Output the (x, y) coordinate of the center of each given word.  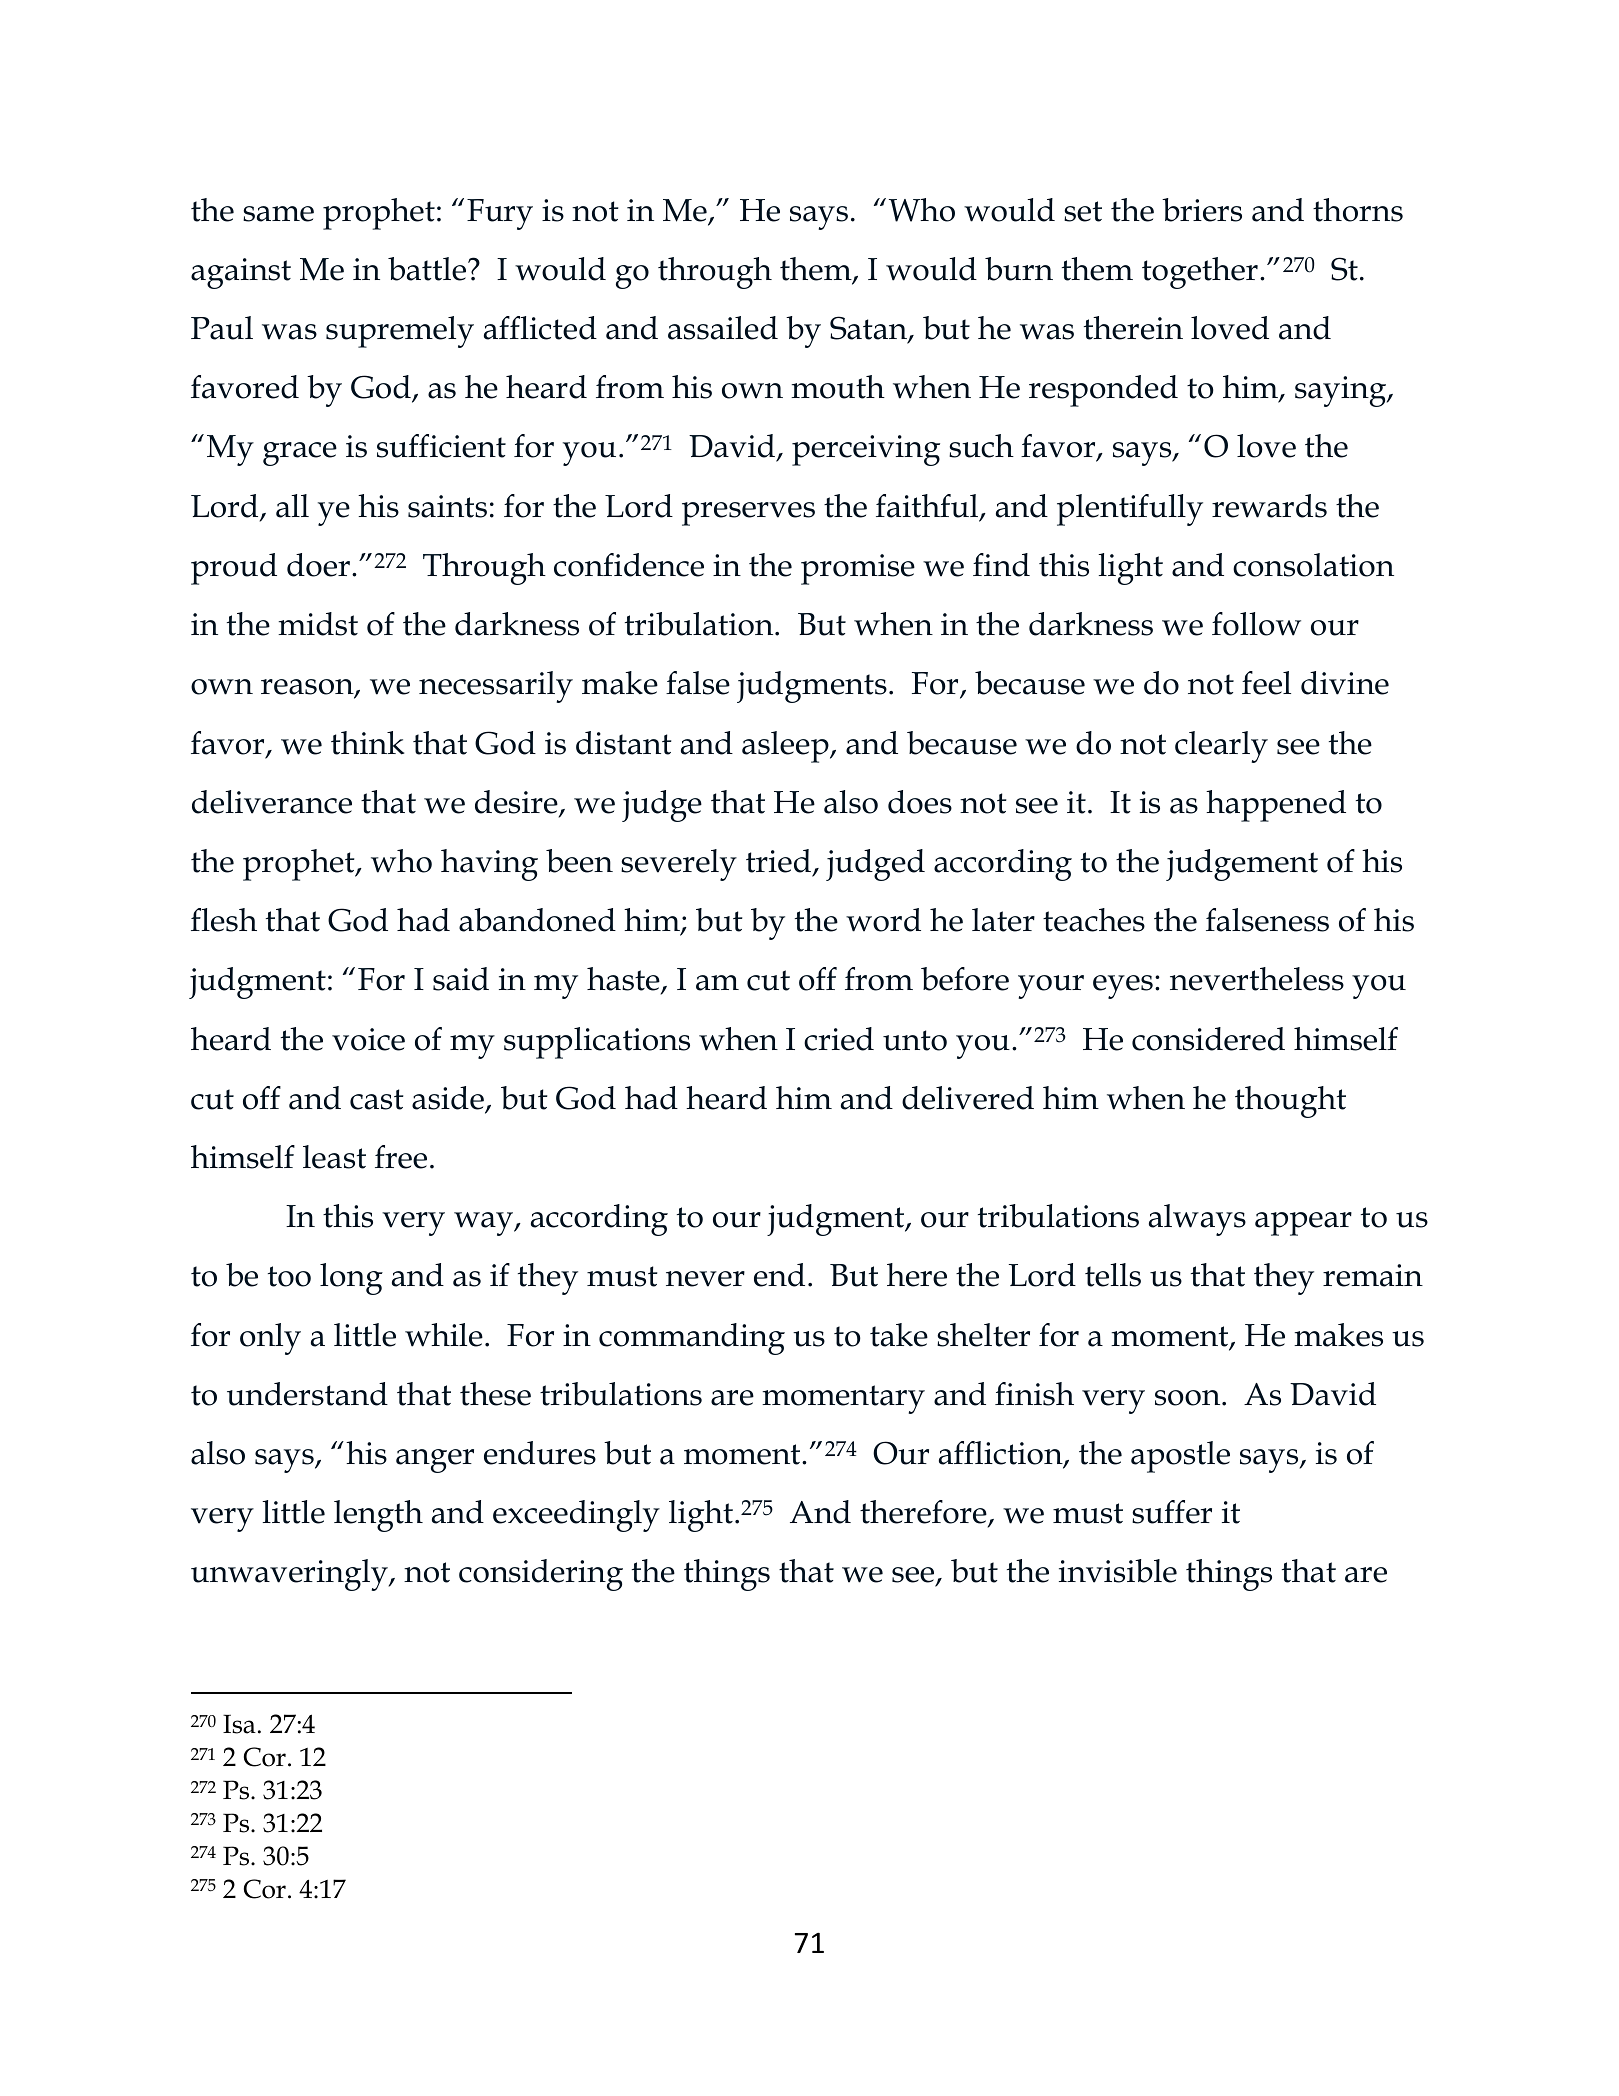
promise (858, 569)
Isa (239, 1724)
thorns (1358, 210)
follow (1256, 624)
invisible (1118, 1571)
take (899, 1335)
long (351, 1279)
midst (318, 624)
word (883, 920)
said (461, 979)
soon (1189, 1398)
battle (428, 269)
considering (541, 1575)
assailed (723, 328)
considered (1208, 1039)
